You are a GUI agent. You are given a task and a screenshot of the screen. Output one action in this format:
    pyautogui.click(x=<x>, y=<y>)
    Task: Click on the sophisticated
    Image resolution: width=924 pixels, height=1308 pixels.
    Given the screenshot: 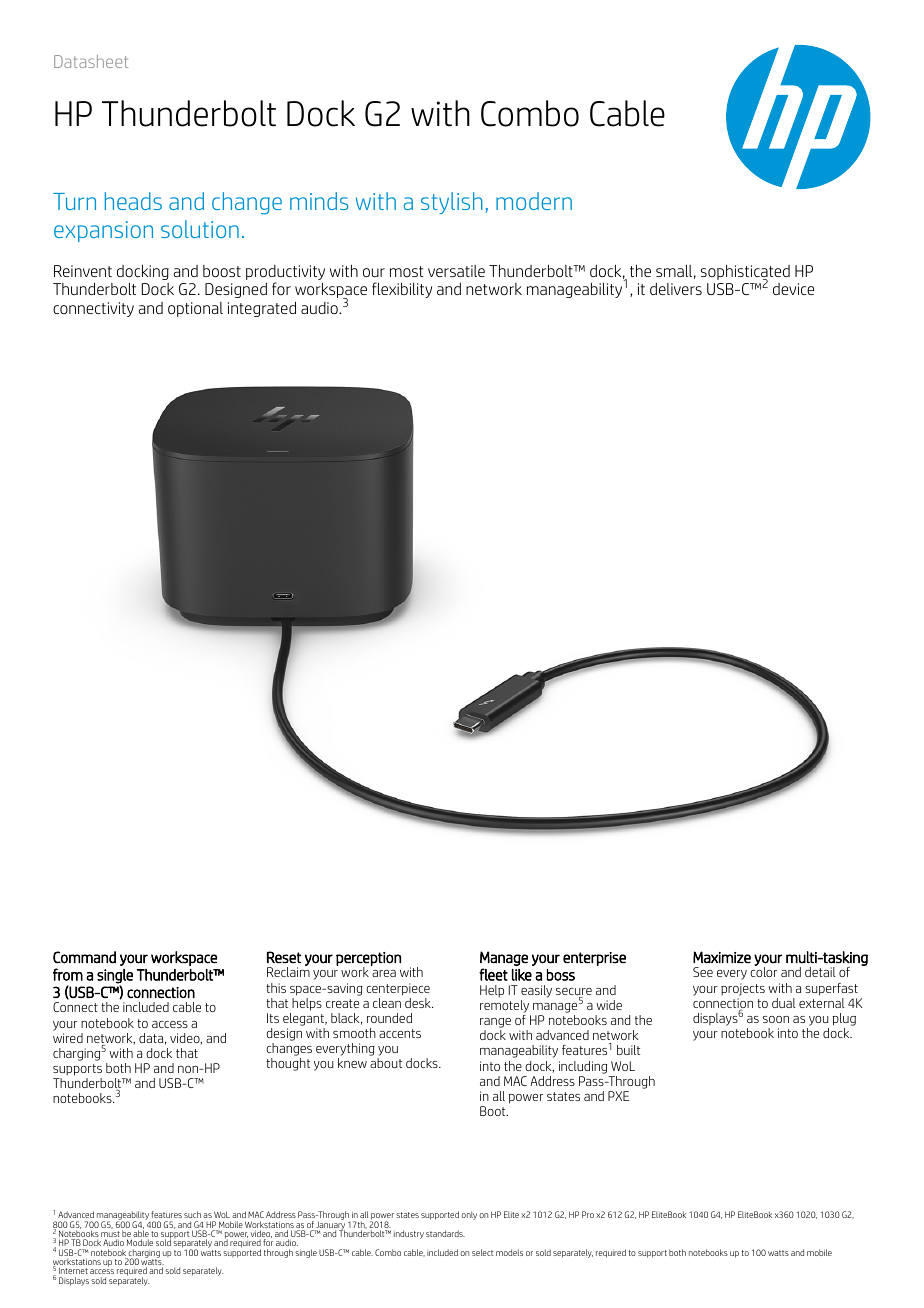 What is the action you would take?
    pyautogui.click(x=745, y=273)
